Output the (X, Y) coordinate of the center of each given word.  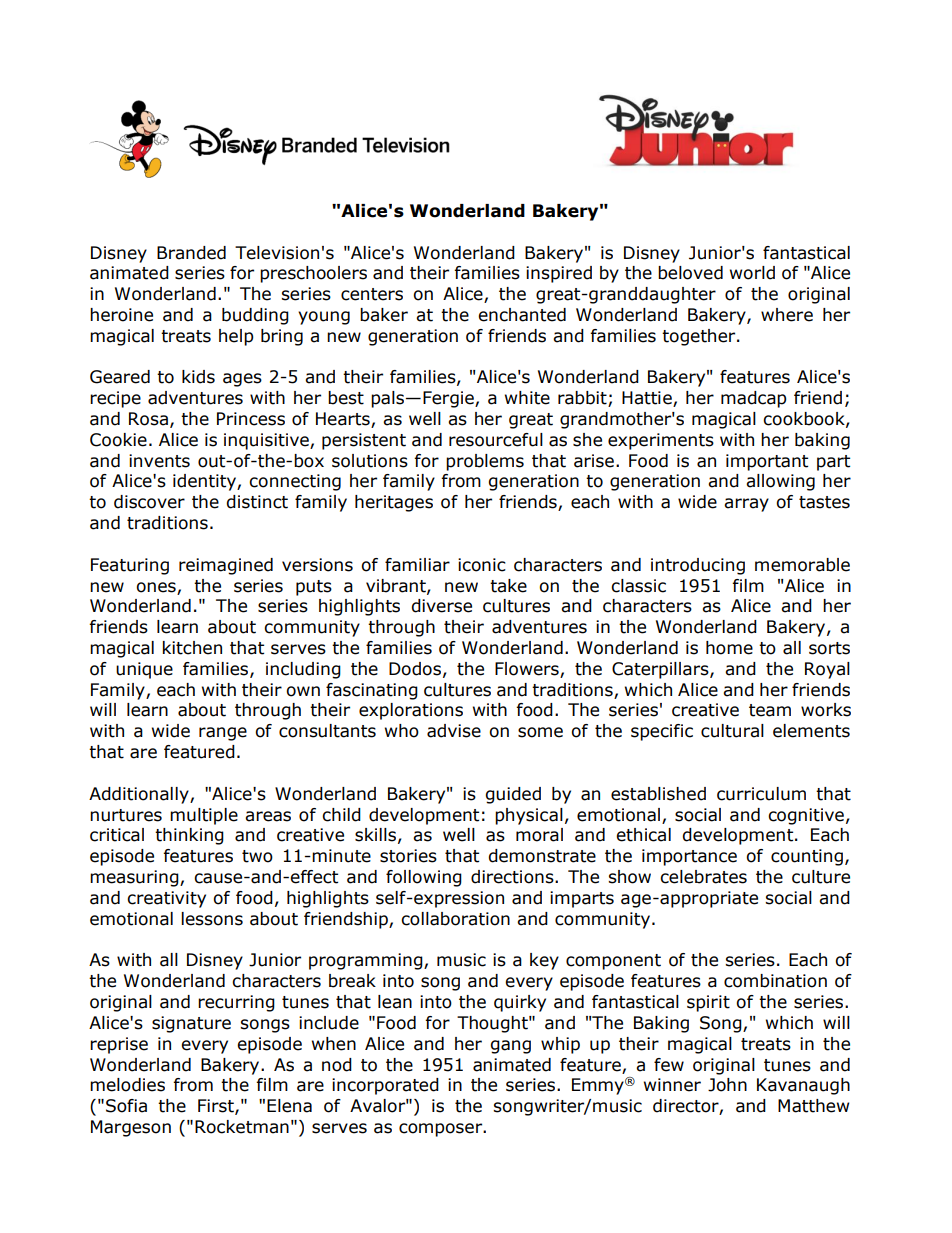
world (752, 273)
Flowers (528, 670)
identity (205, 482)
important (767, 462)
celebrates (703, 877)
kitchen (192, 648)
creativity (166, 899)
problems (485, 462)
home (729, 648)
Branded (191, 253)
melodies (127, 1085)
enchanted (522, 315)
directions (513, 877)
